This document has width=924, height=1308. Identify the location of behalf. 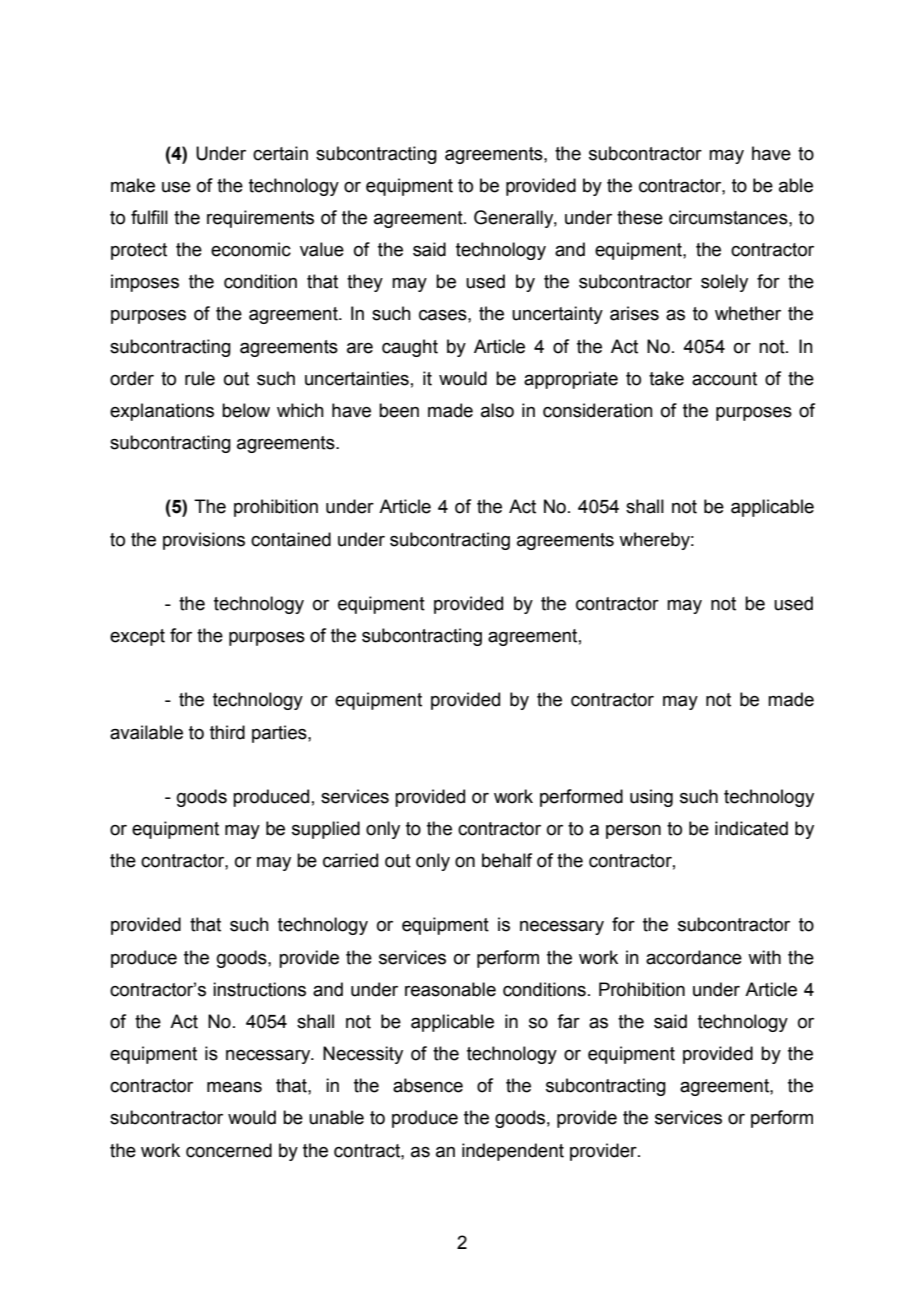
(507, 860).
